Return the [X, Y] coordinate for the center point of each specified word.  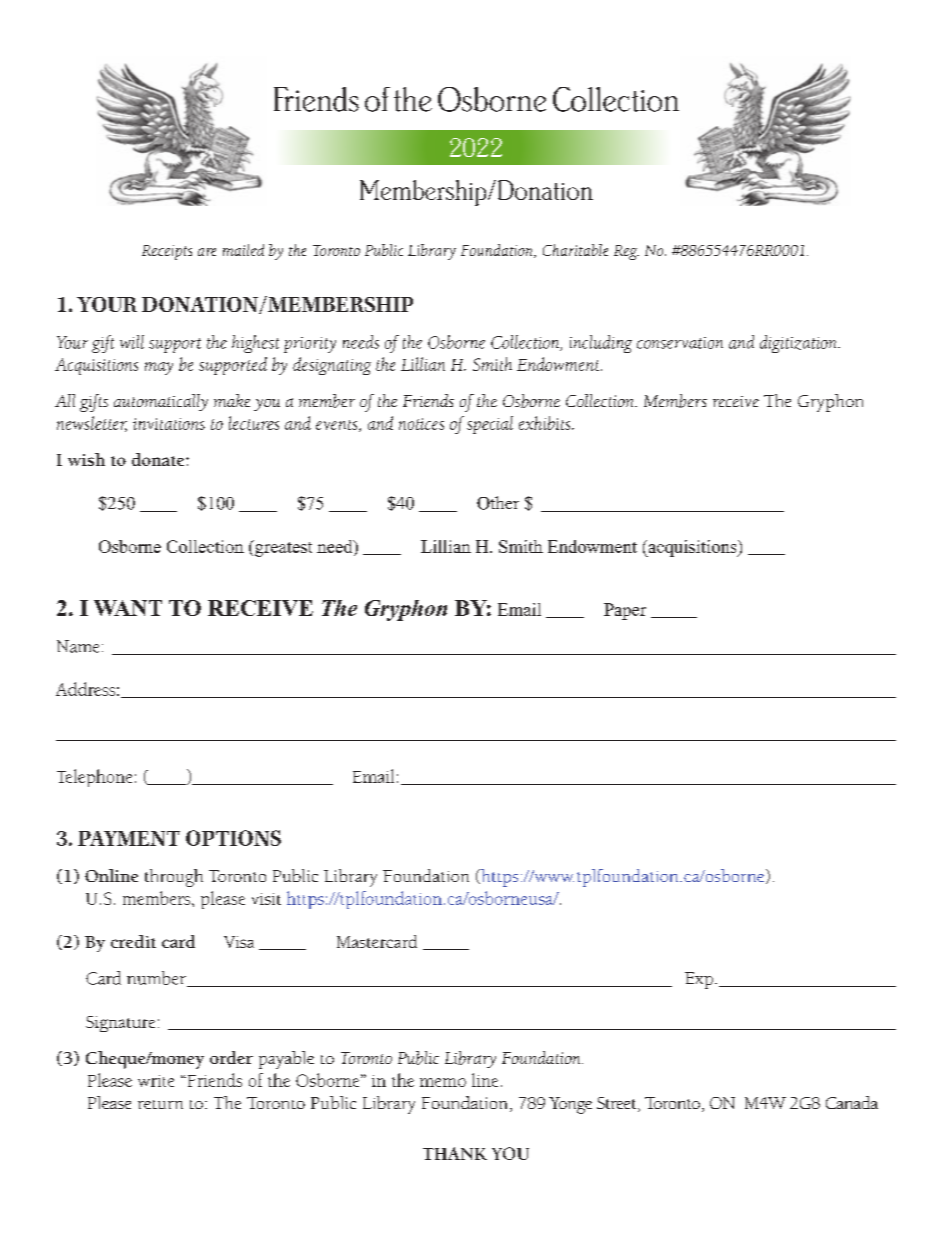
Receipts [167, 252]
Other [498, 503]
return [160, 1104]
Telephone [94, 778]
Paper [625, 611]
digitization [799, 344]
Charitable [575, 250]
